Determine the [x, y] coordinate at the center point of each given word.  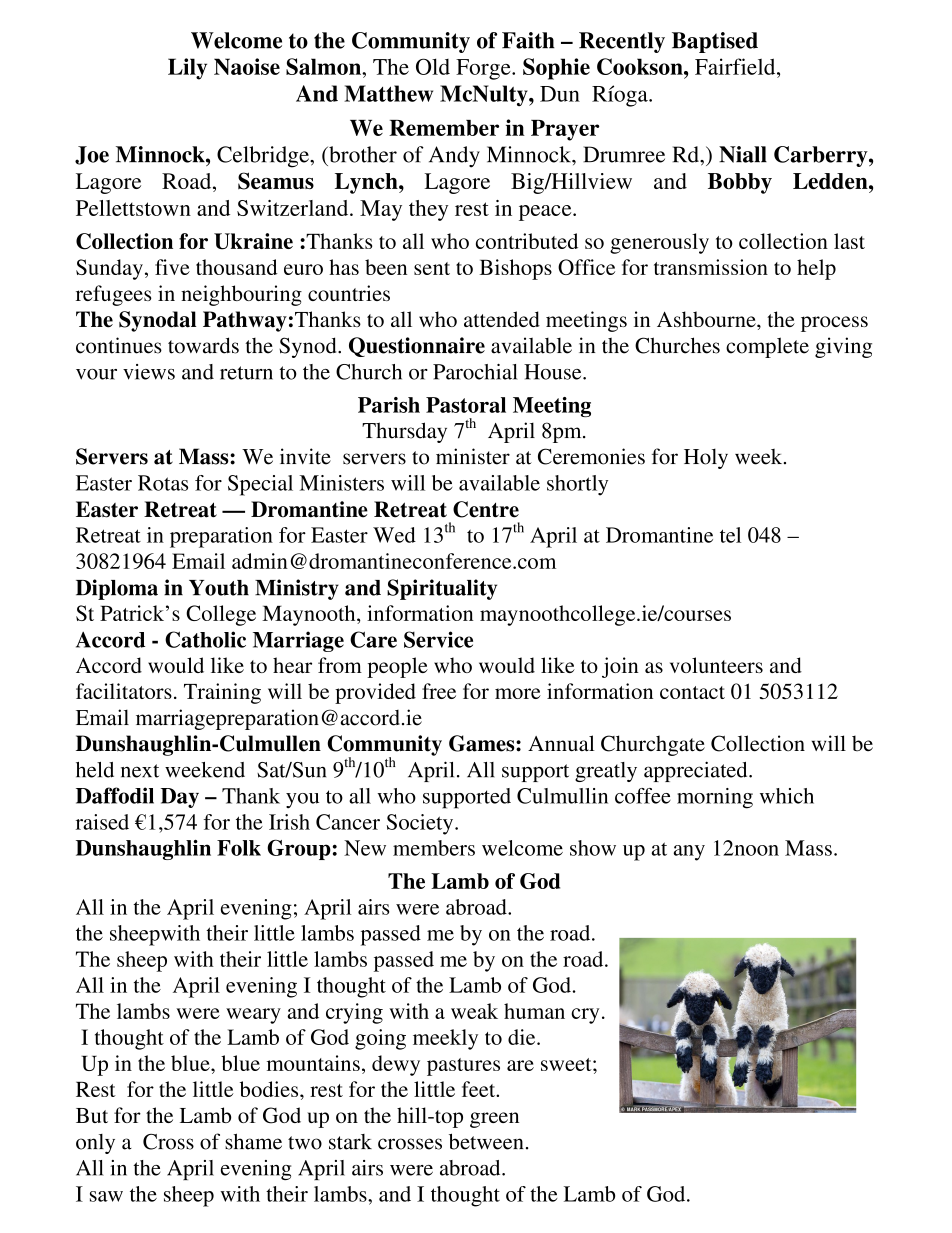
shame [253, 1141]
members [434, 848]
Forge [484, 69]
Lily [187, 69]
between [486, 1141]
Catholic [205, 639]
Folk [239, 848]
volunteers [716, 665]
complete [767, 347]
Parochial [475, 372]
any [689, 853]
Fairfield [736, 66]
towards [203, 345]
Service [438, 639]
